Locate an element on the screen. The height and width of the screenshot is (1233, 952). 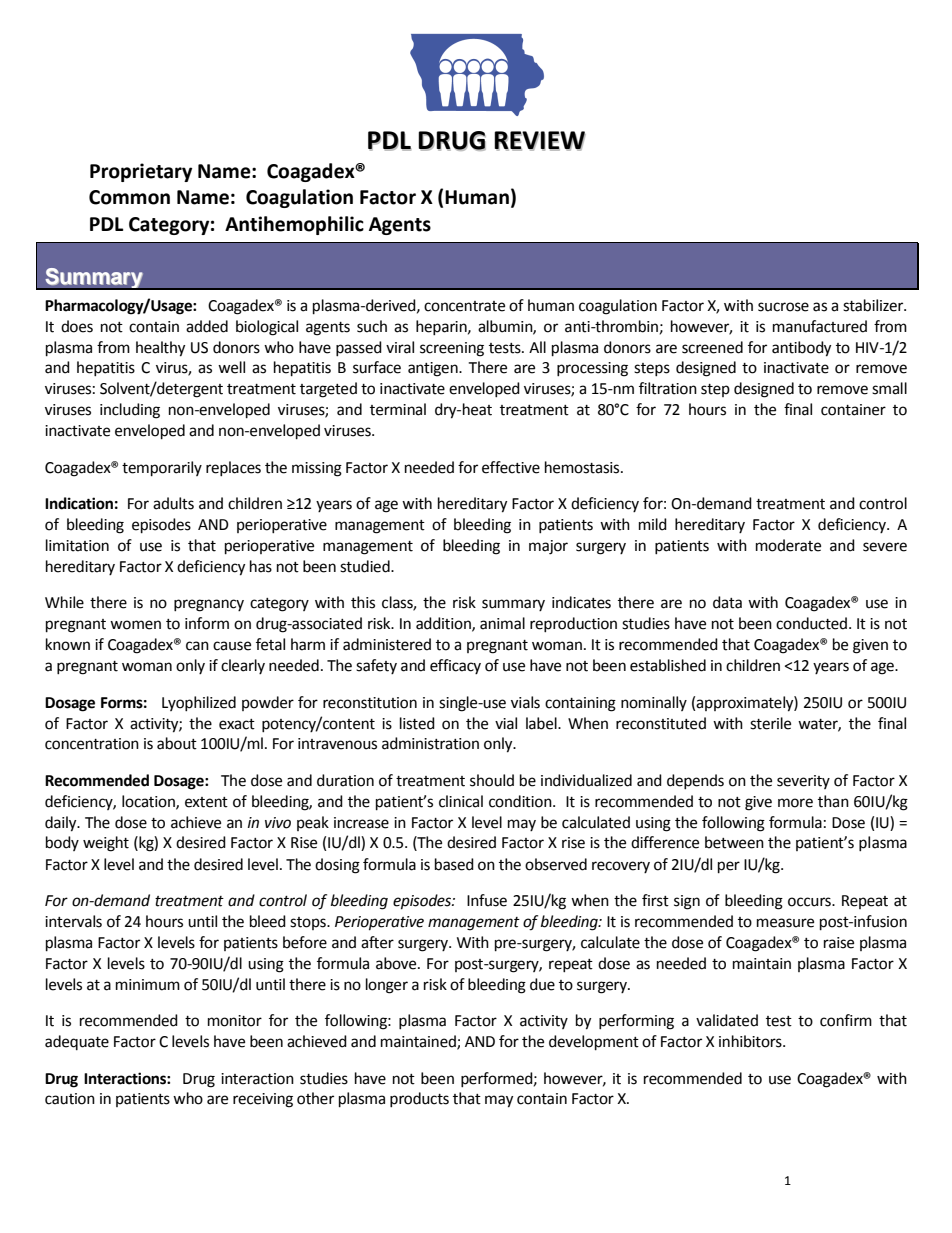
Common is located at coordinates (129, 197).
